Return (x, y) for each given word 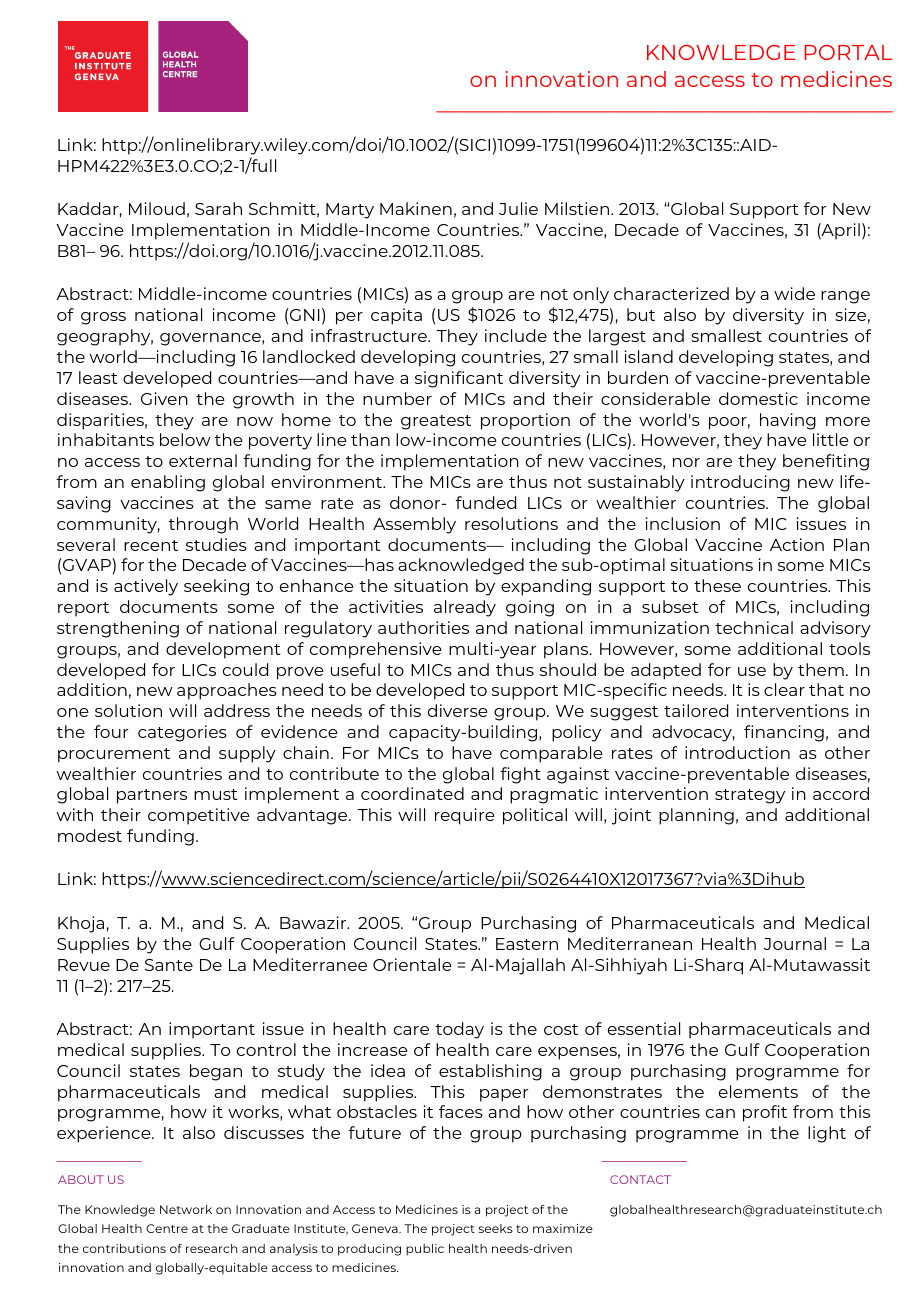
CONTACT (640, 1179)
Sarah (218, 208)
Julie (518, 208)
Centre (167, 1228)
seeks (496, 1228)
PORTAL (848, 52)
